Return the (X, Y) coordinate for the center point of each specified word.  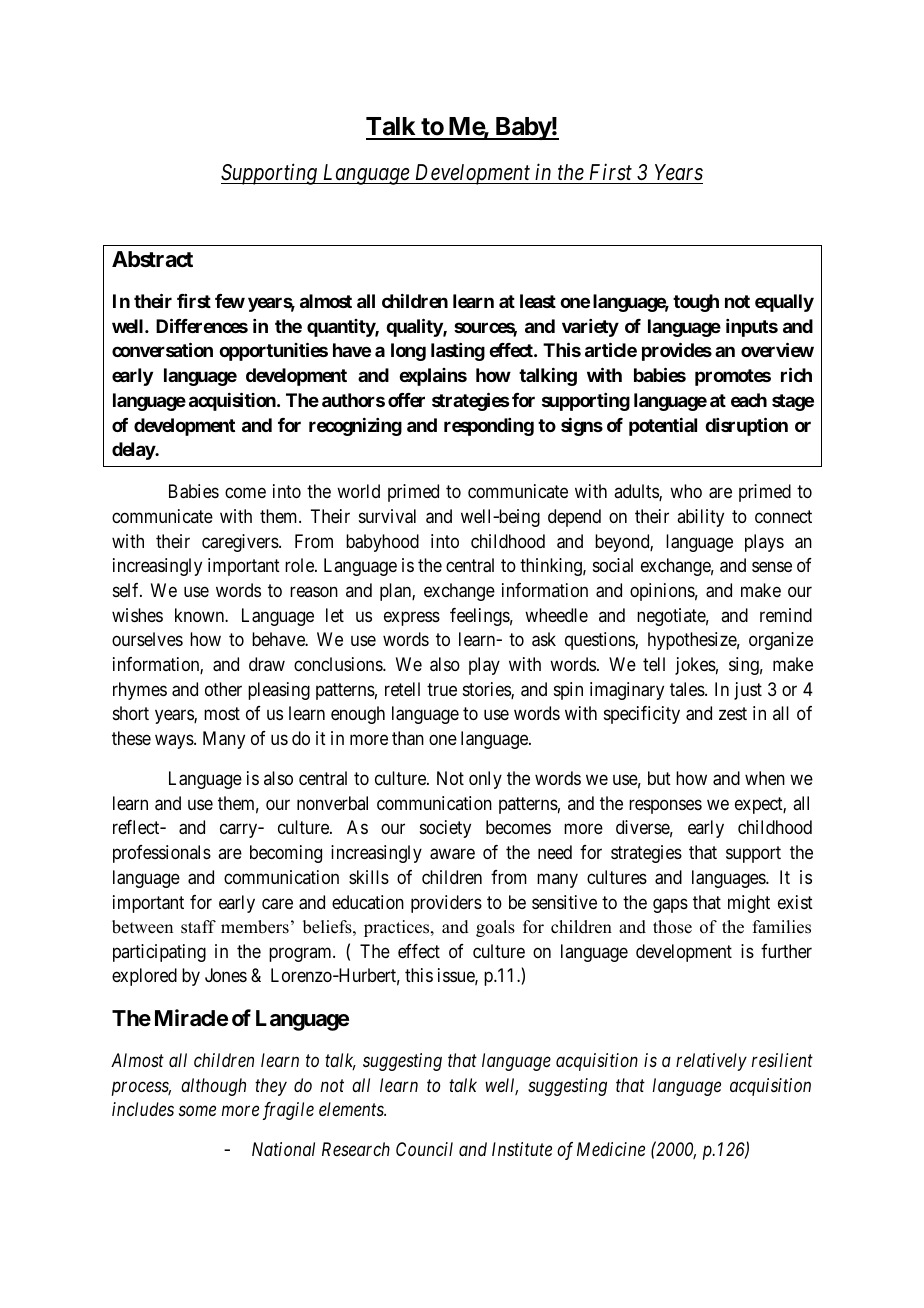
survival (387, 516)
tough (696, 303)
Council (424, 1149)
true (442, 689)
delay (134, 451)
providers (446, 904)
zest (733, 714)
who (686, 491)
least (538, 301)
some (197, 1111)
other (223, 689)
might (749, 904)
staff (198, 927)
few (230, 301)
